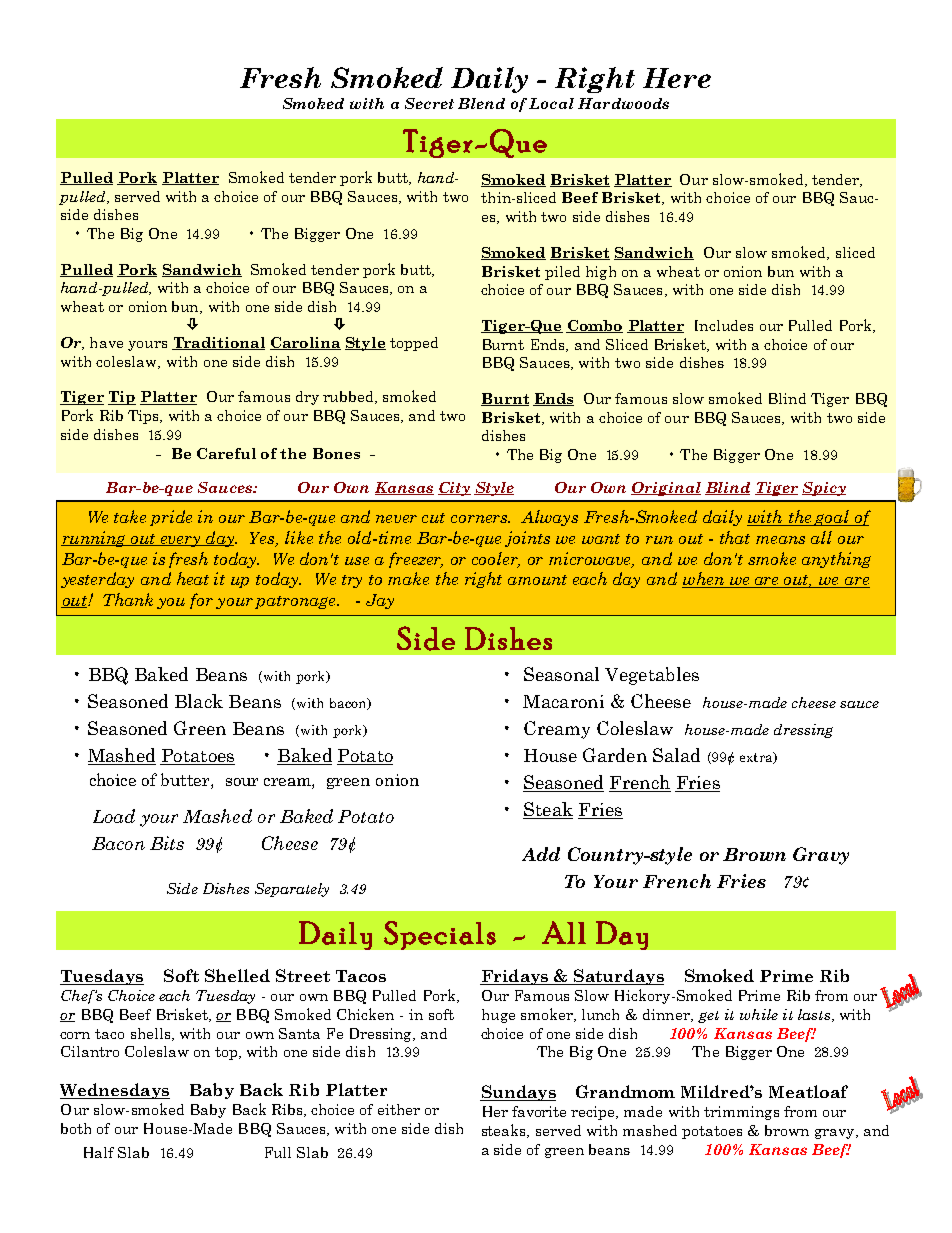 Image resolution: width=952 pixels, height=1233 pixels. I want to click on either, so click(399, 1109).
